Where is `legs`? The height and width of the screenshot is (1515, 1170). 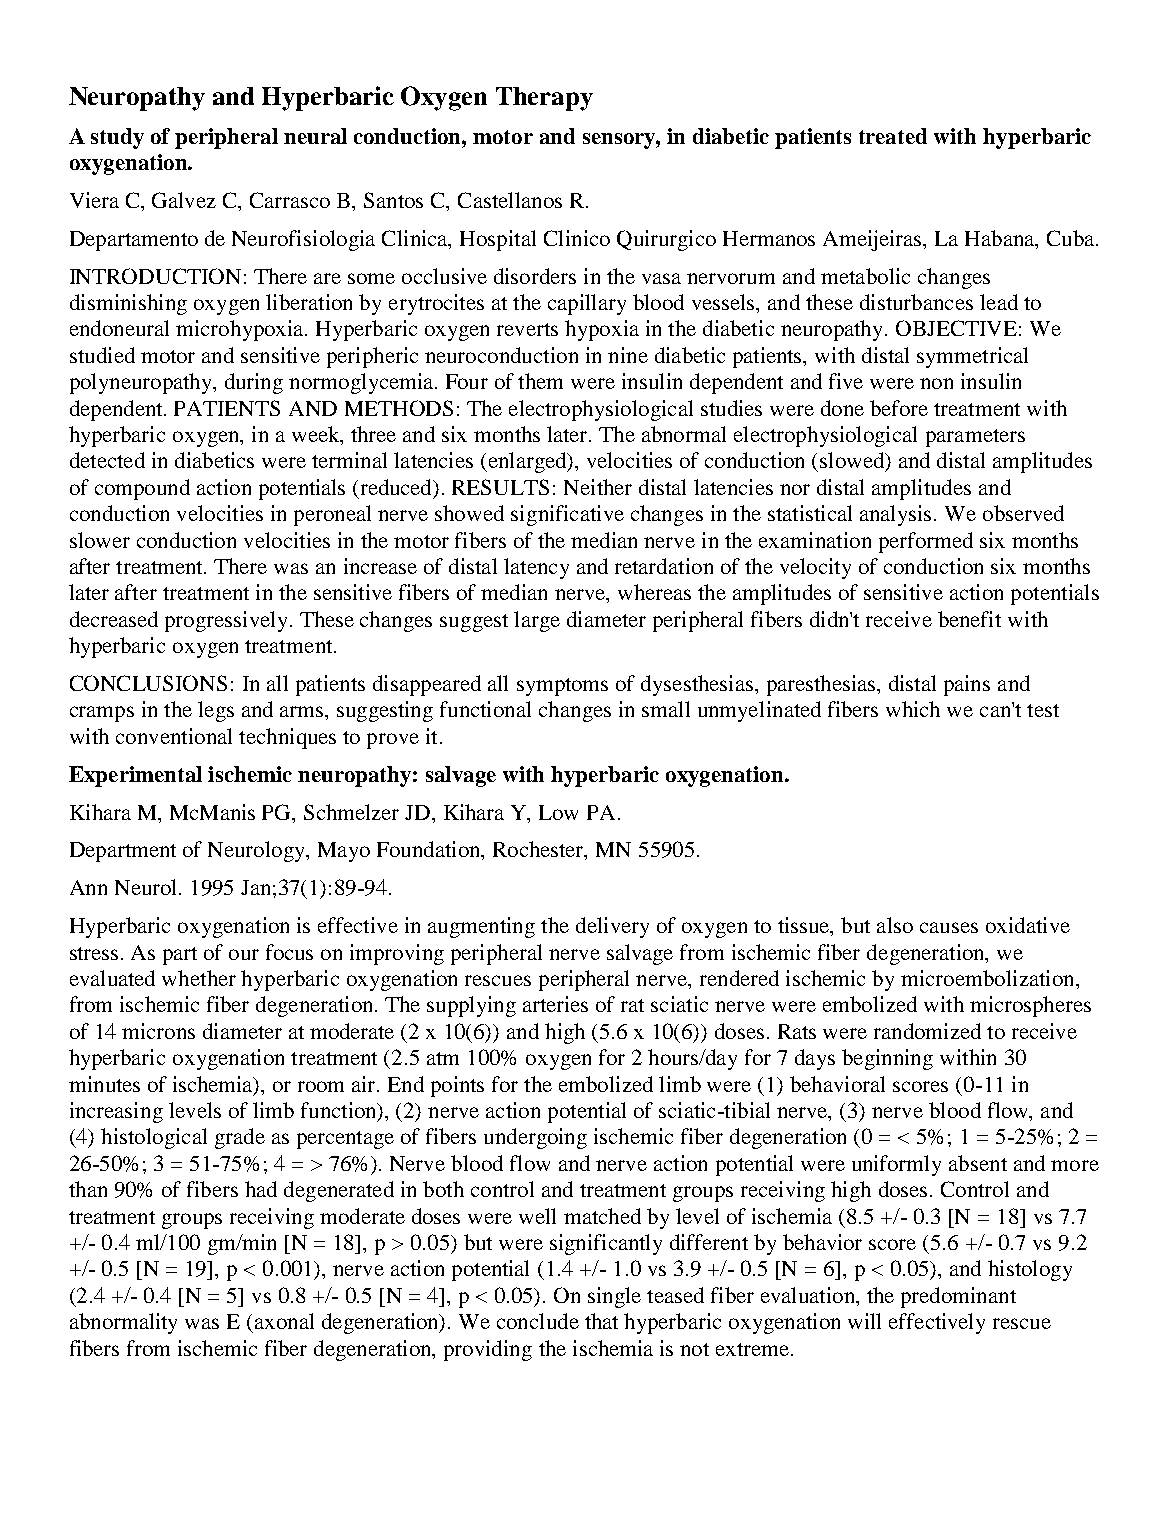
legs is located at coordinates (216, 711).
